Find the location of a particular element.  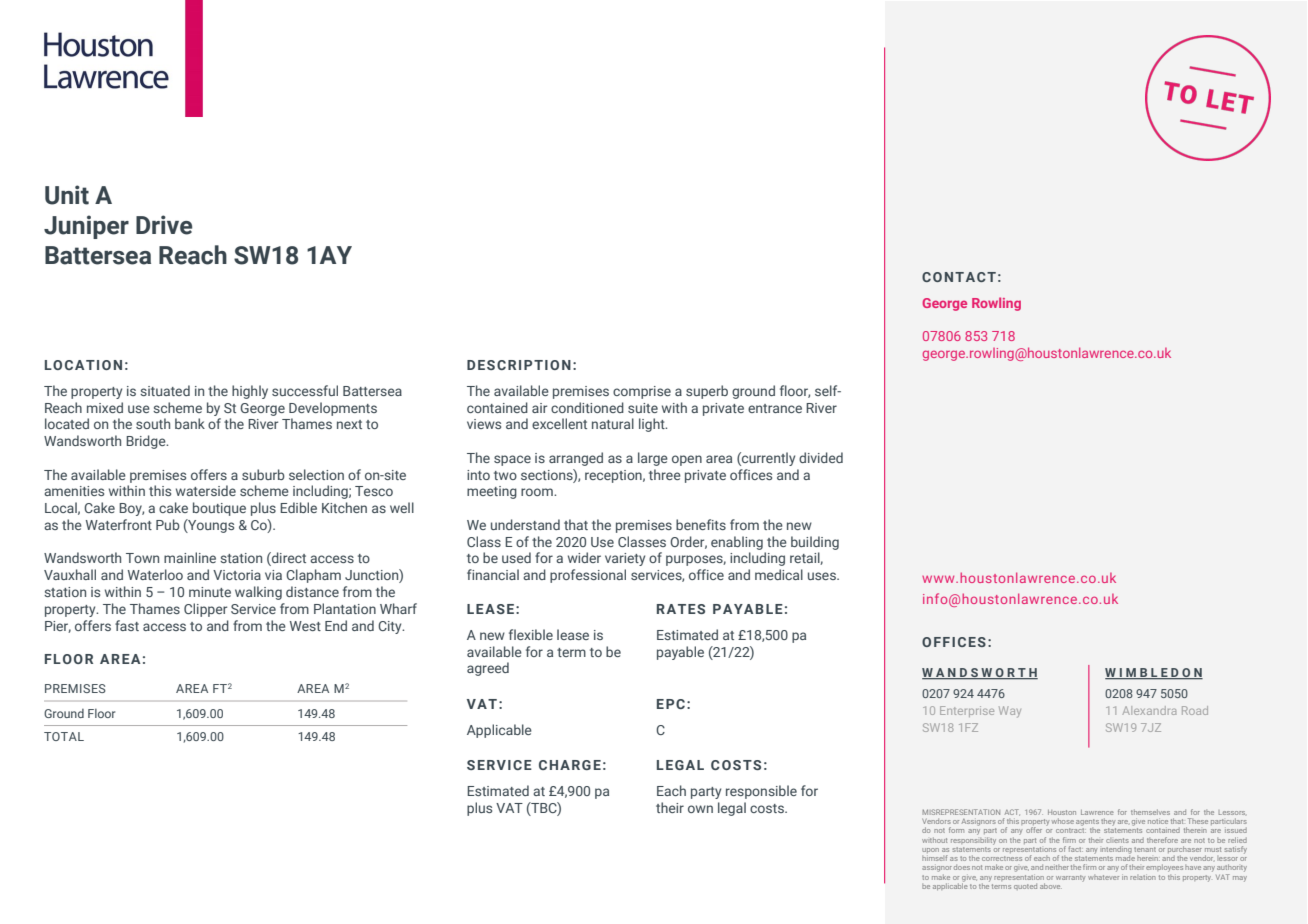

Drive is located at coordinates (164, 225).
